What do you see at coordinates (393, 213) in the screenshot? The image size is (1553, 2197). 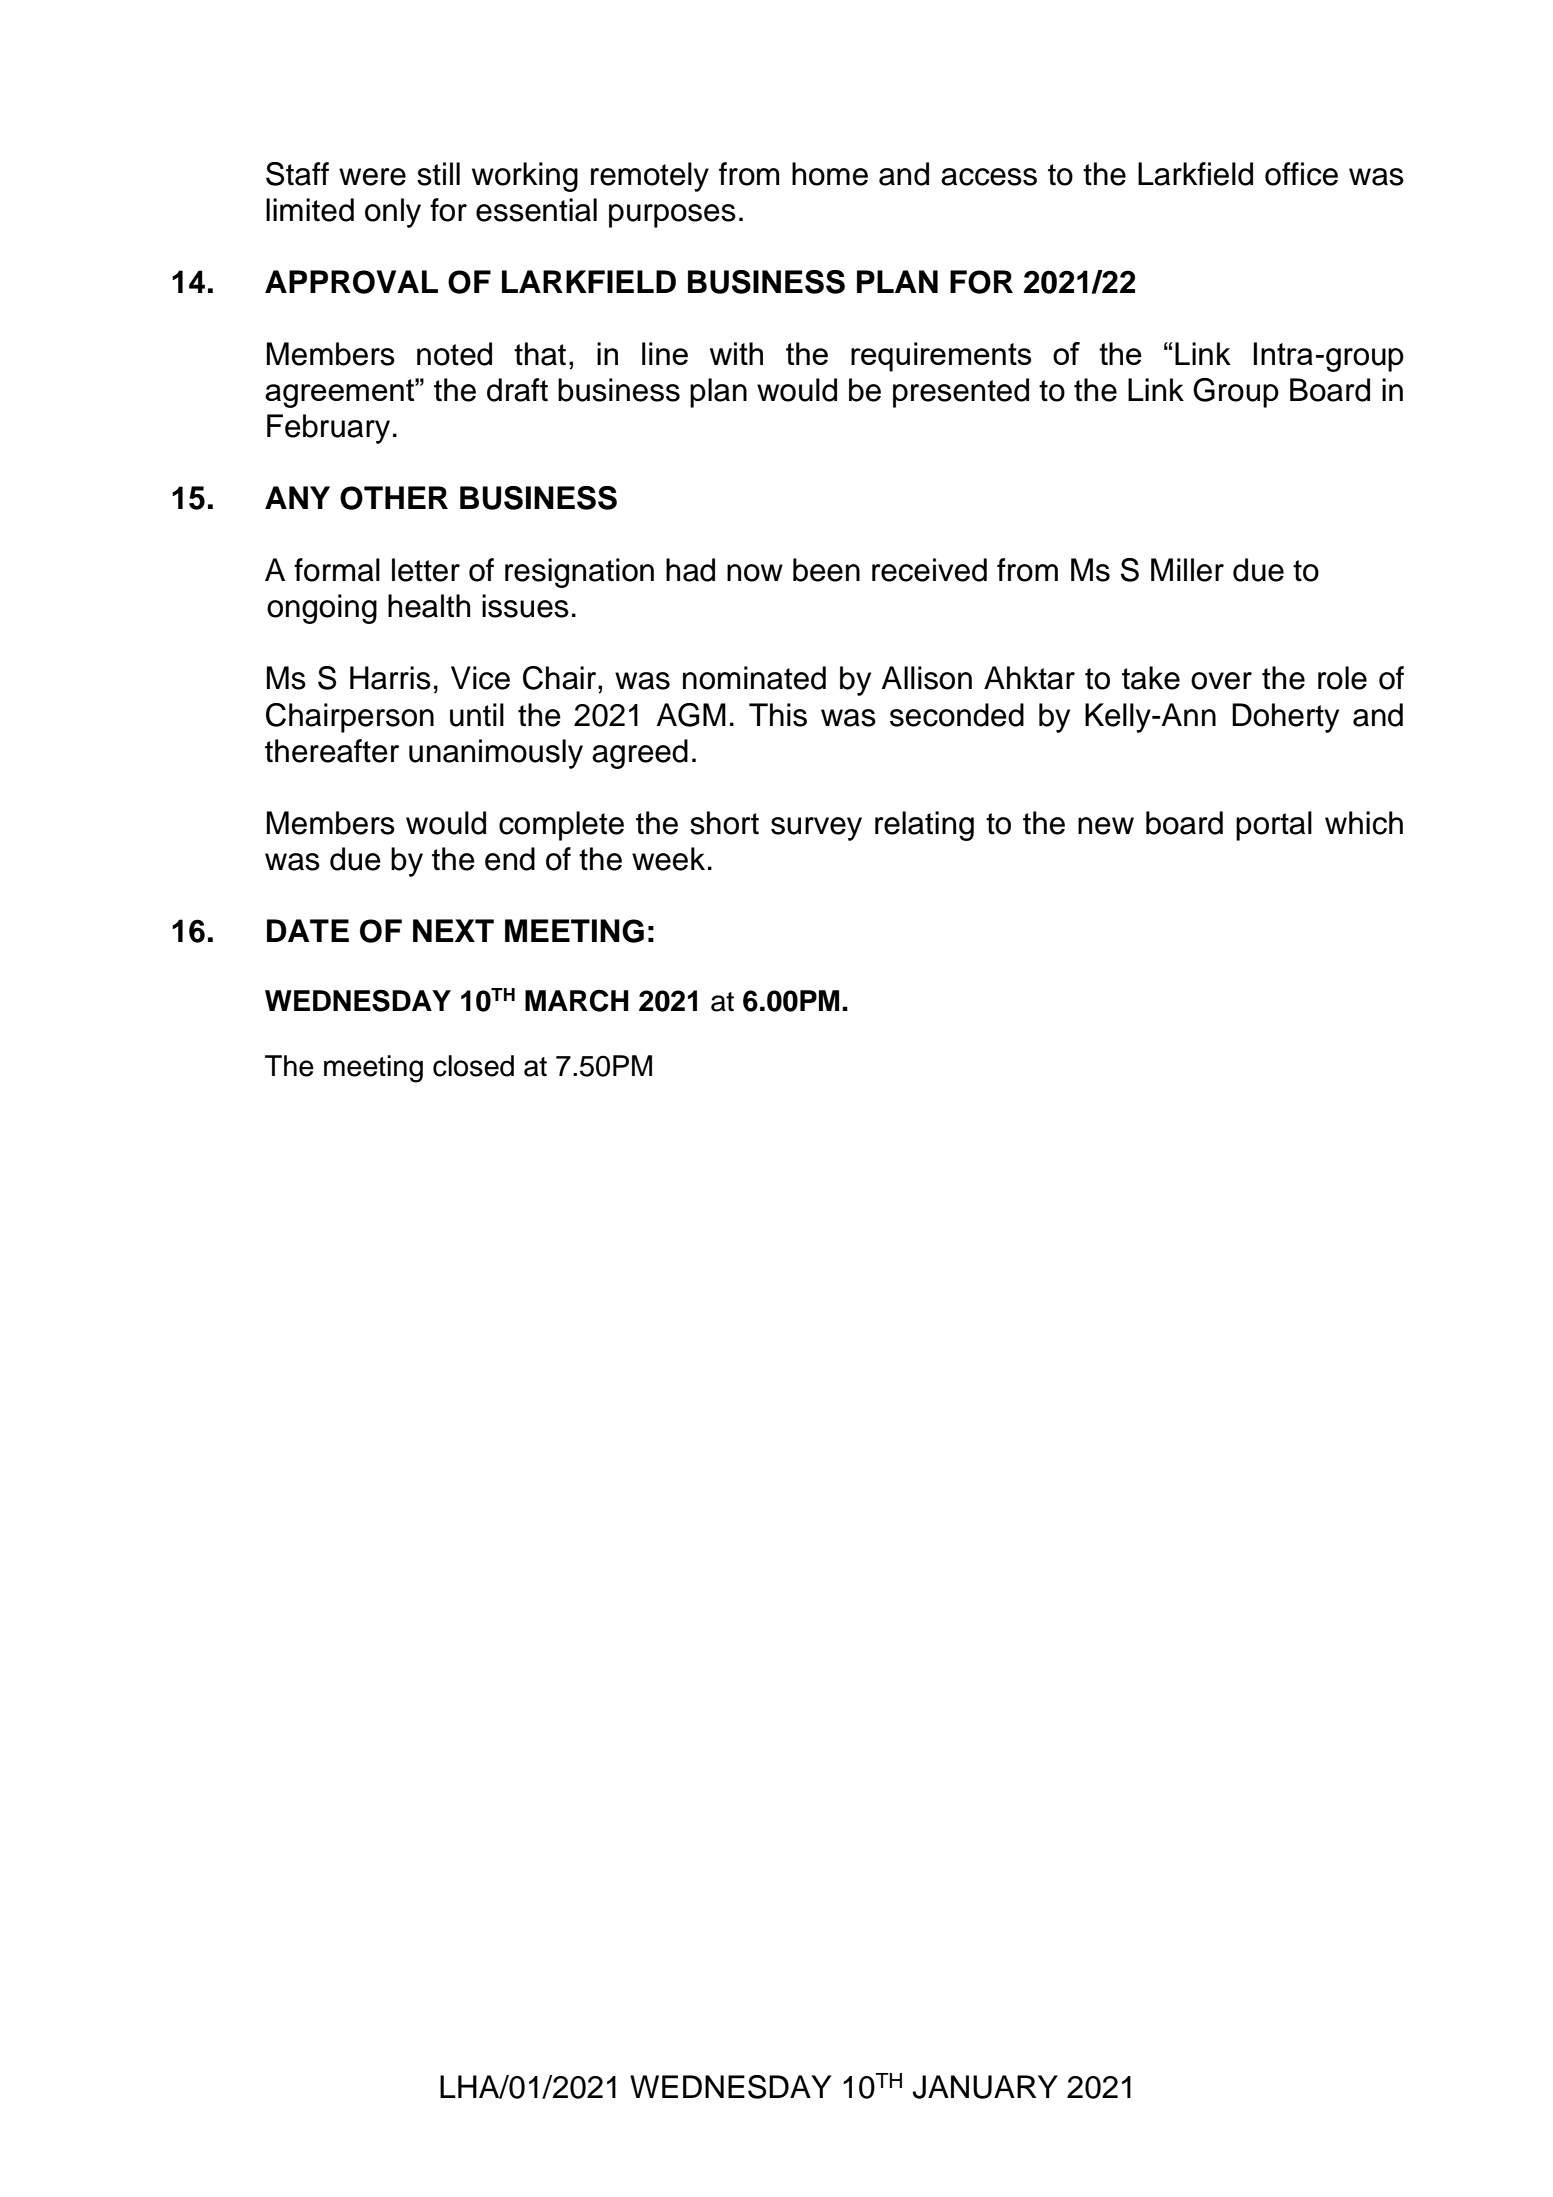 I see `only` at bounding box center [393, 213].
